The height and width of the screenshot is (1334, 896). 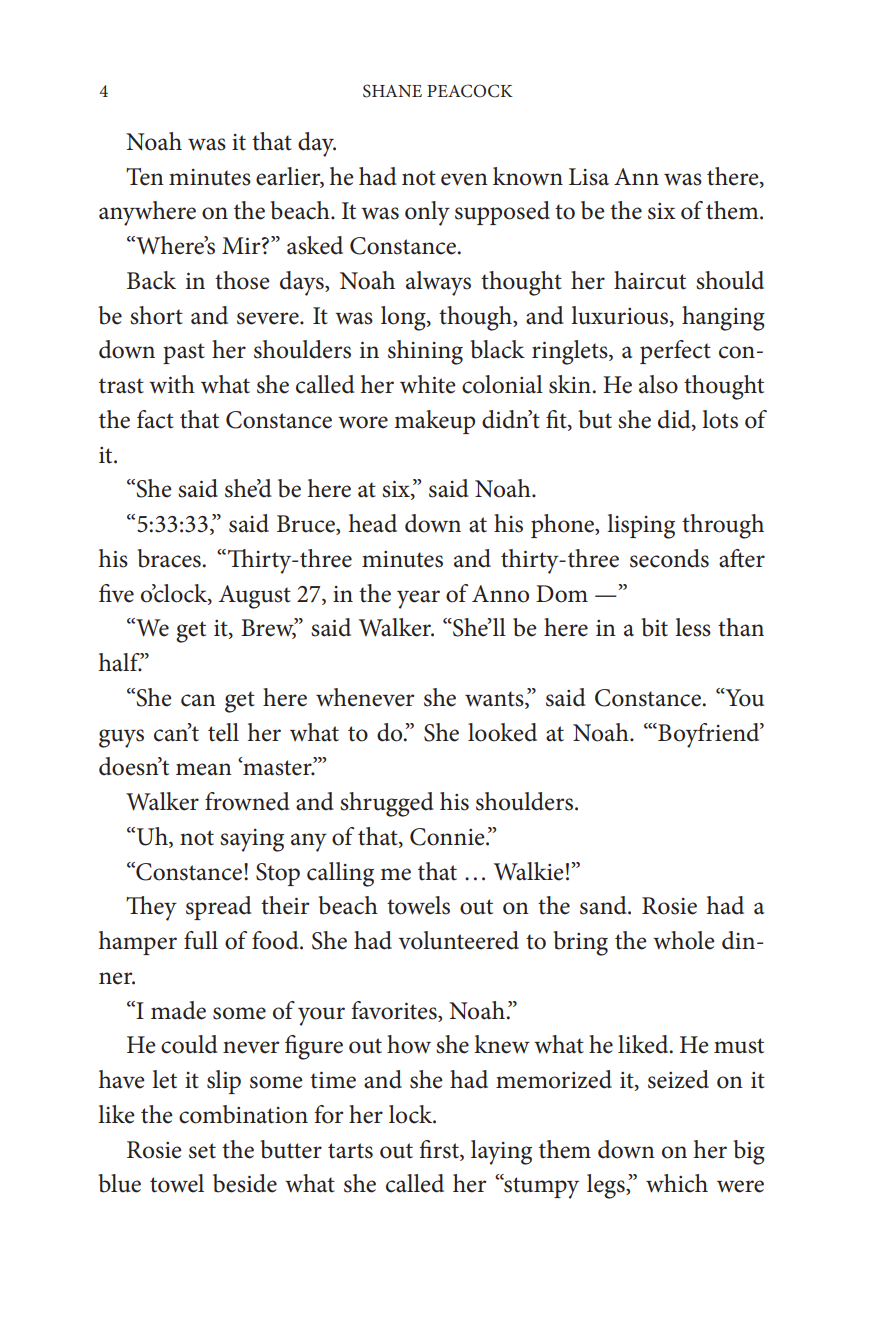 What do you see at coordinates (202, 1151) in the screenshot?
I see `set` at bounding box center [202, 1151].
